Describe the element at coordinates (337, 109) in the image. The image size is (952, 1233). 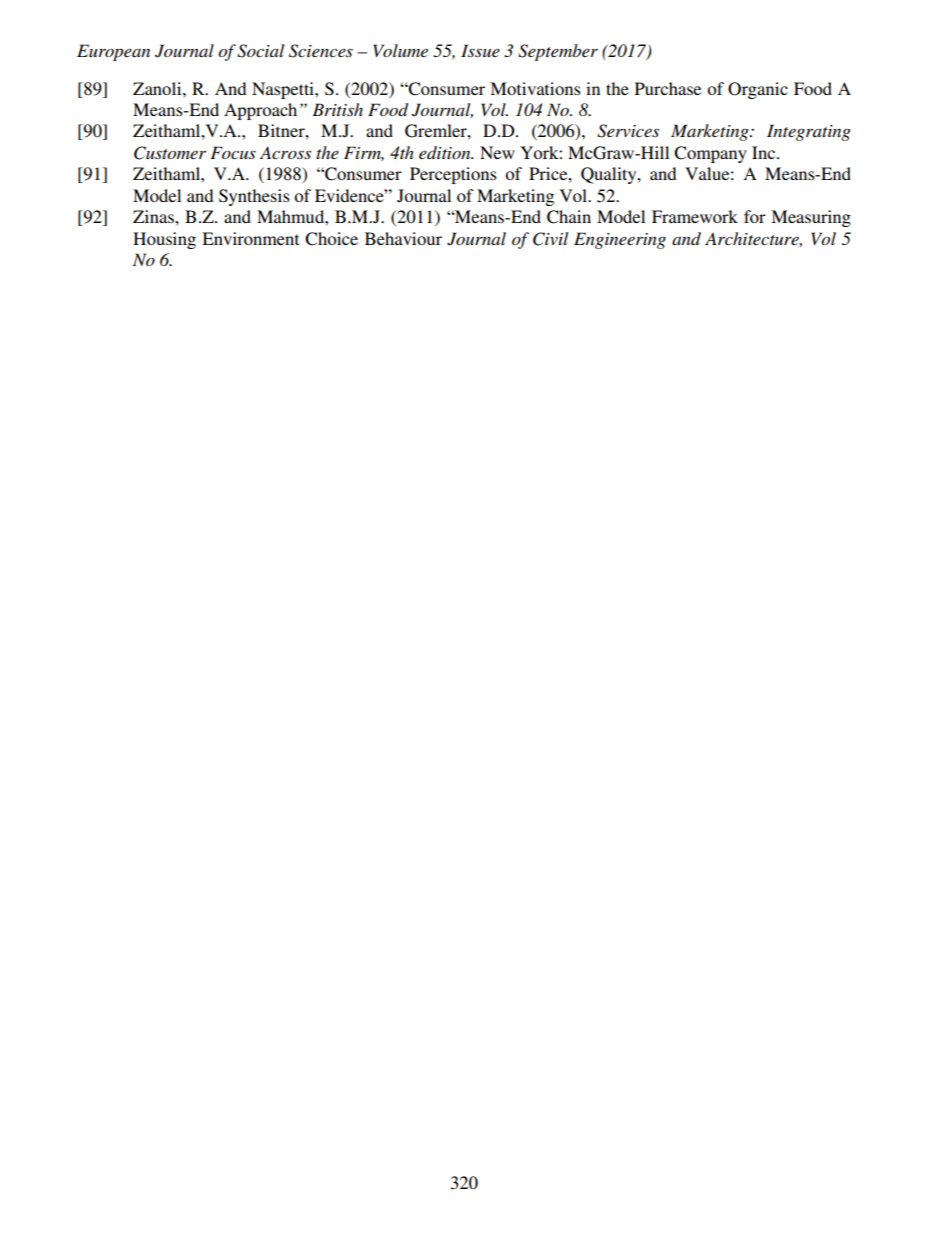
I see `British` at that location.
